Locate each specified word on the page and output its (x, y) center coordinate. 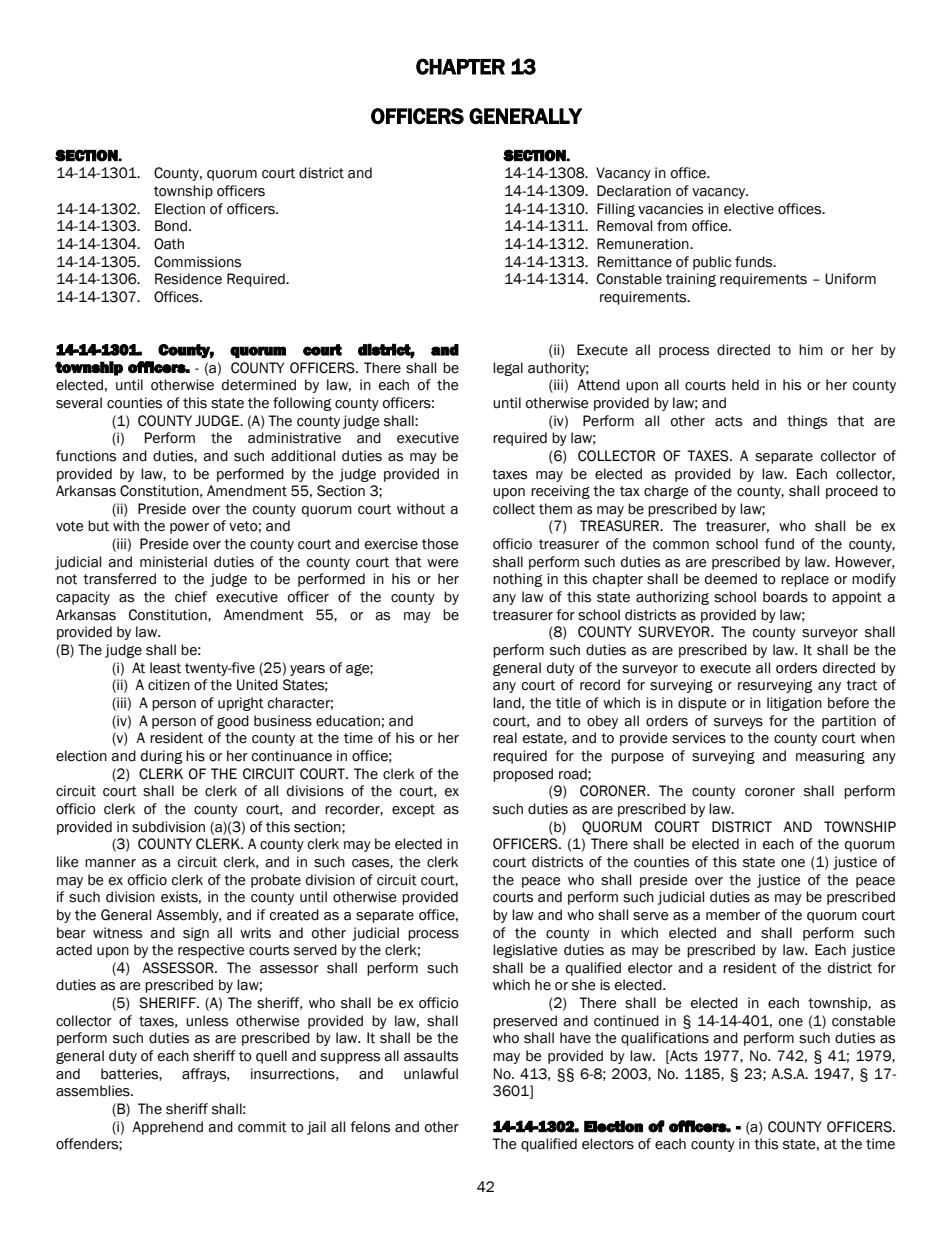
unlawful (431, 1074)
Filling (616, 210)
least (165, 668)
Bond (171, 226)
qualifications (665, 1039)
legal (508, 369)
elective (749, 209)
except (413, 810)
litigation (794, 704)
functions (86, 456)
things (807, 422)
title (568, 703)
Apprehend (167, 1128)
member (733, 915)
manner (110, 863)
